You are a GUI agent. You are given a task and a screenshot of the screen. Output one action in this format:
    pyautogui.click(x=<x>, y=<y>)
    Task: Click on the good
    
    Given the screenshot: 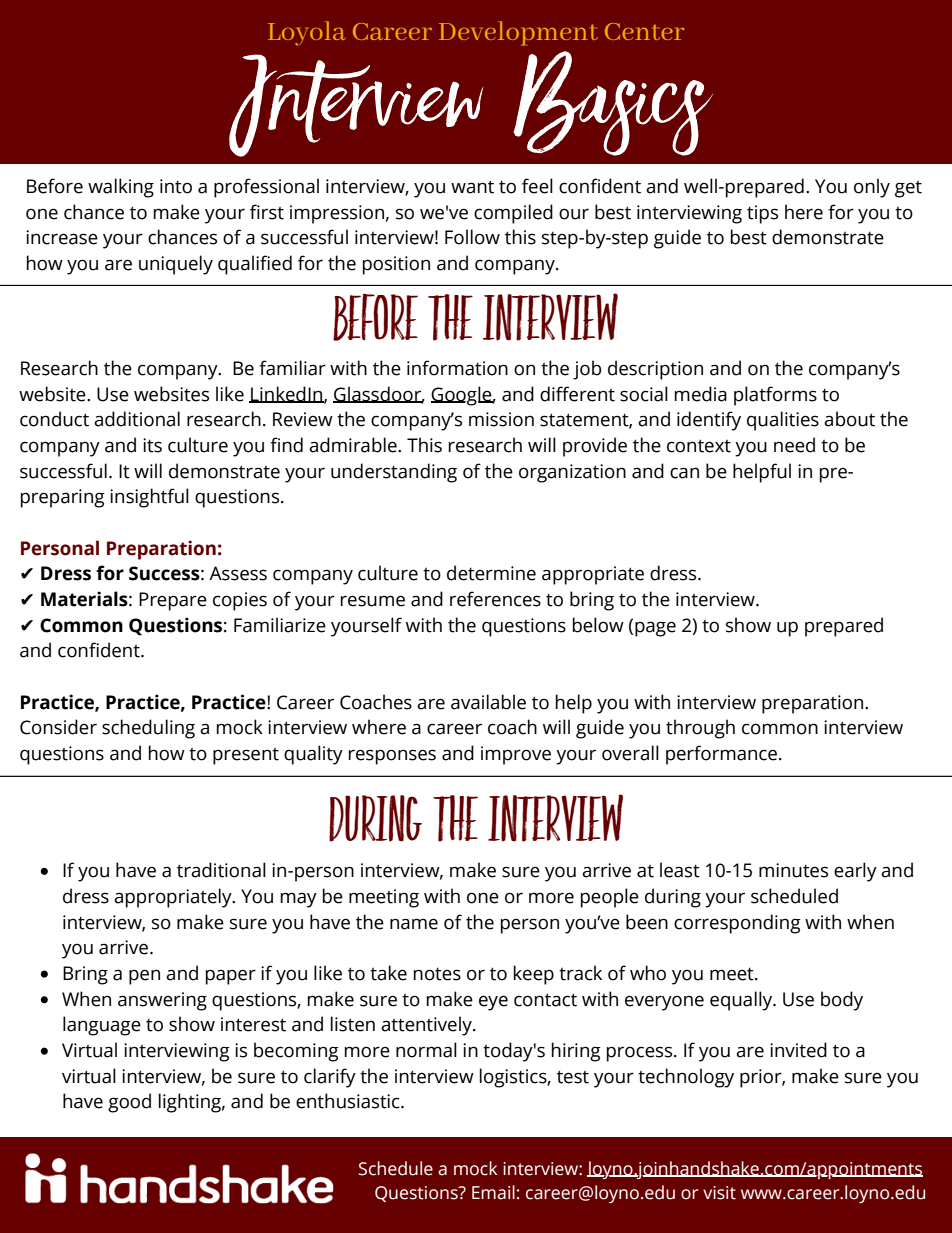 What is the action you would take?
    pyautogui.click(x=129, y=1103)
